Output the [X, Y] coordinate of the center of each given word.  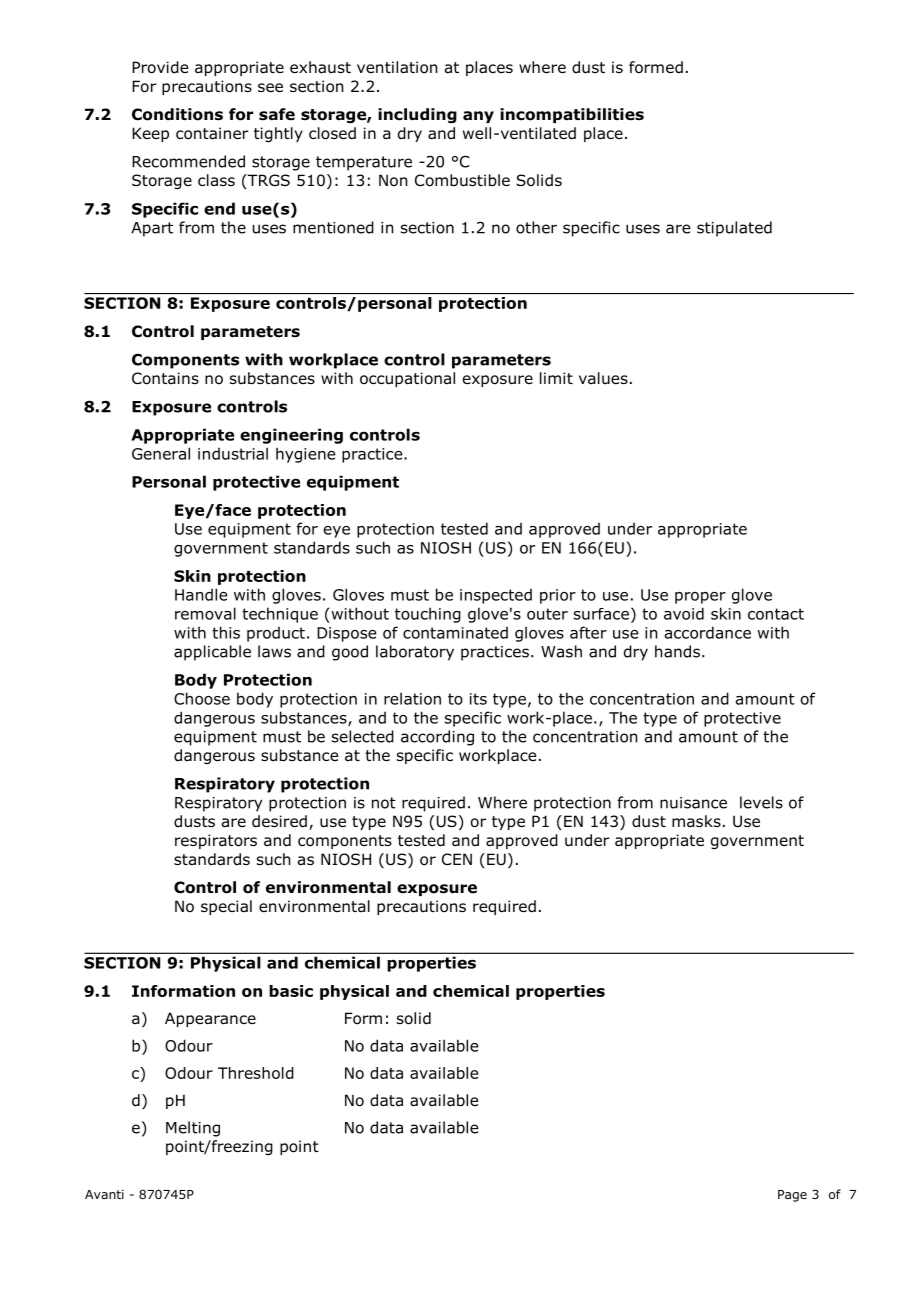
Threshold [256, 1073]
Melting [193, 1129]
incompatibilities [572, 115]
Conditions [177, 114]
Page [792, 1196]
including [417, 115]
